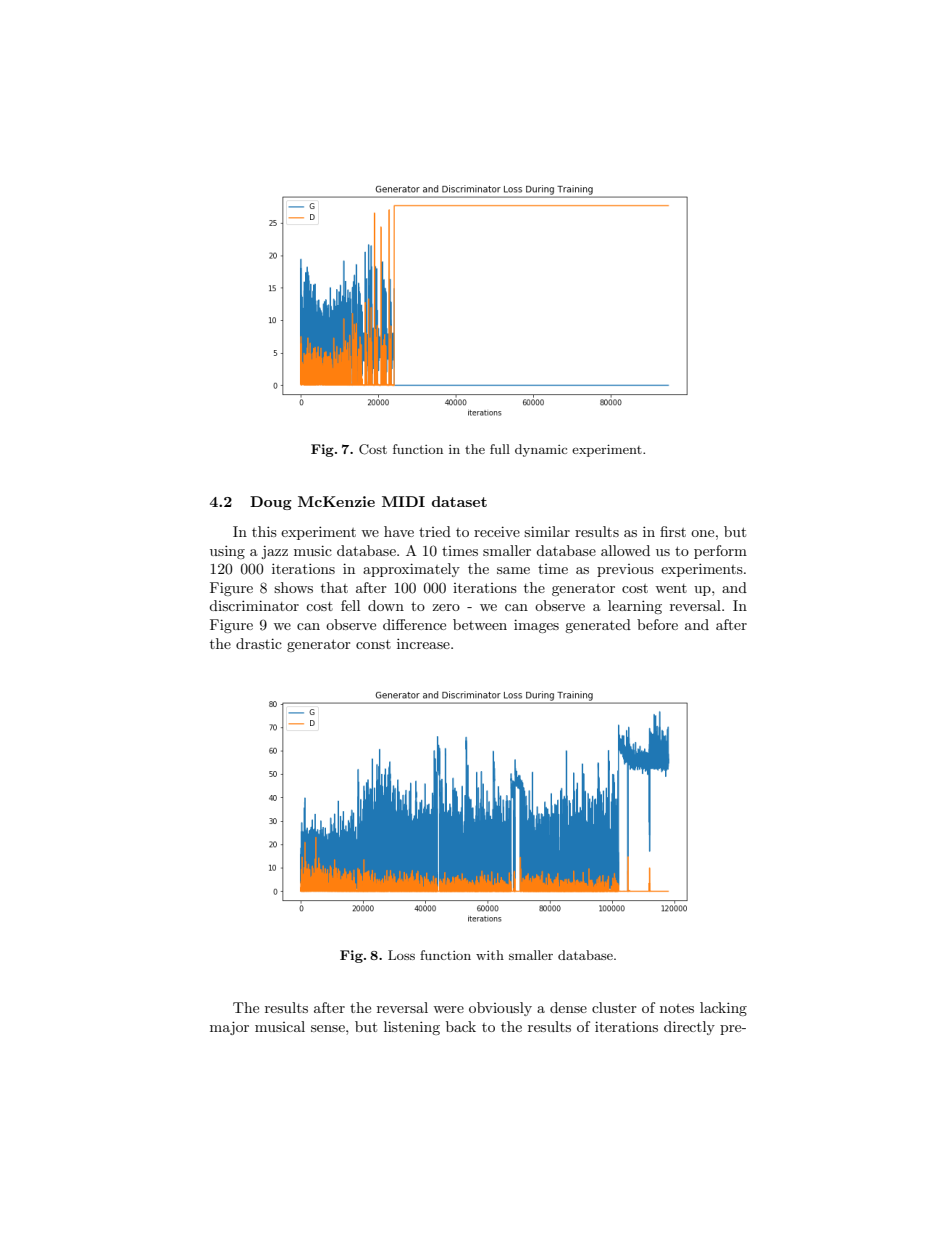  What do you see at coordinates (673, 531) in the screenshot?
I see `first` at bounding box center [673, 531].
